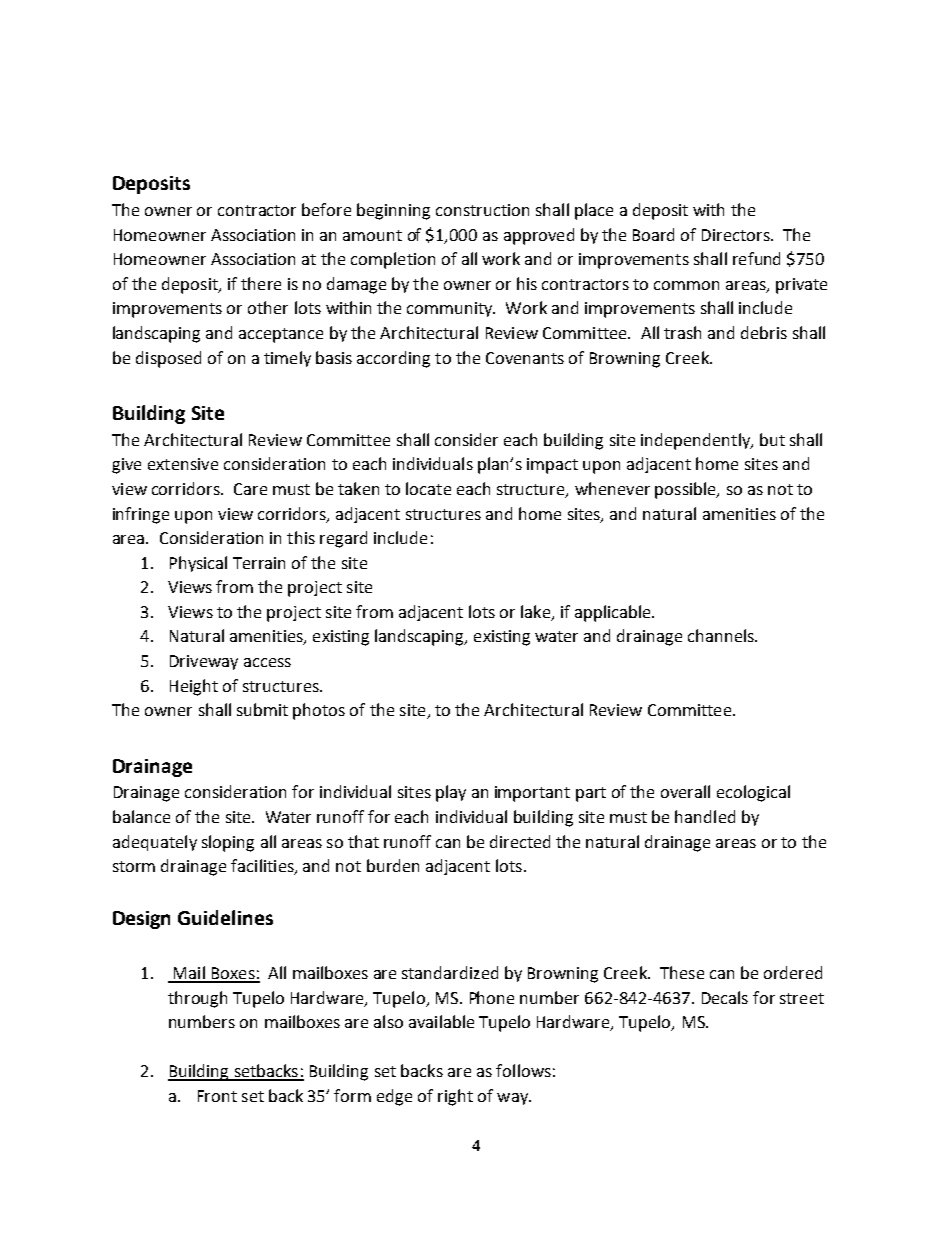 The height and width of the screenshot is (1233, 952). Describe the element at coordinates (536, 613) in the screenshot. I see `lake` at that location.
